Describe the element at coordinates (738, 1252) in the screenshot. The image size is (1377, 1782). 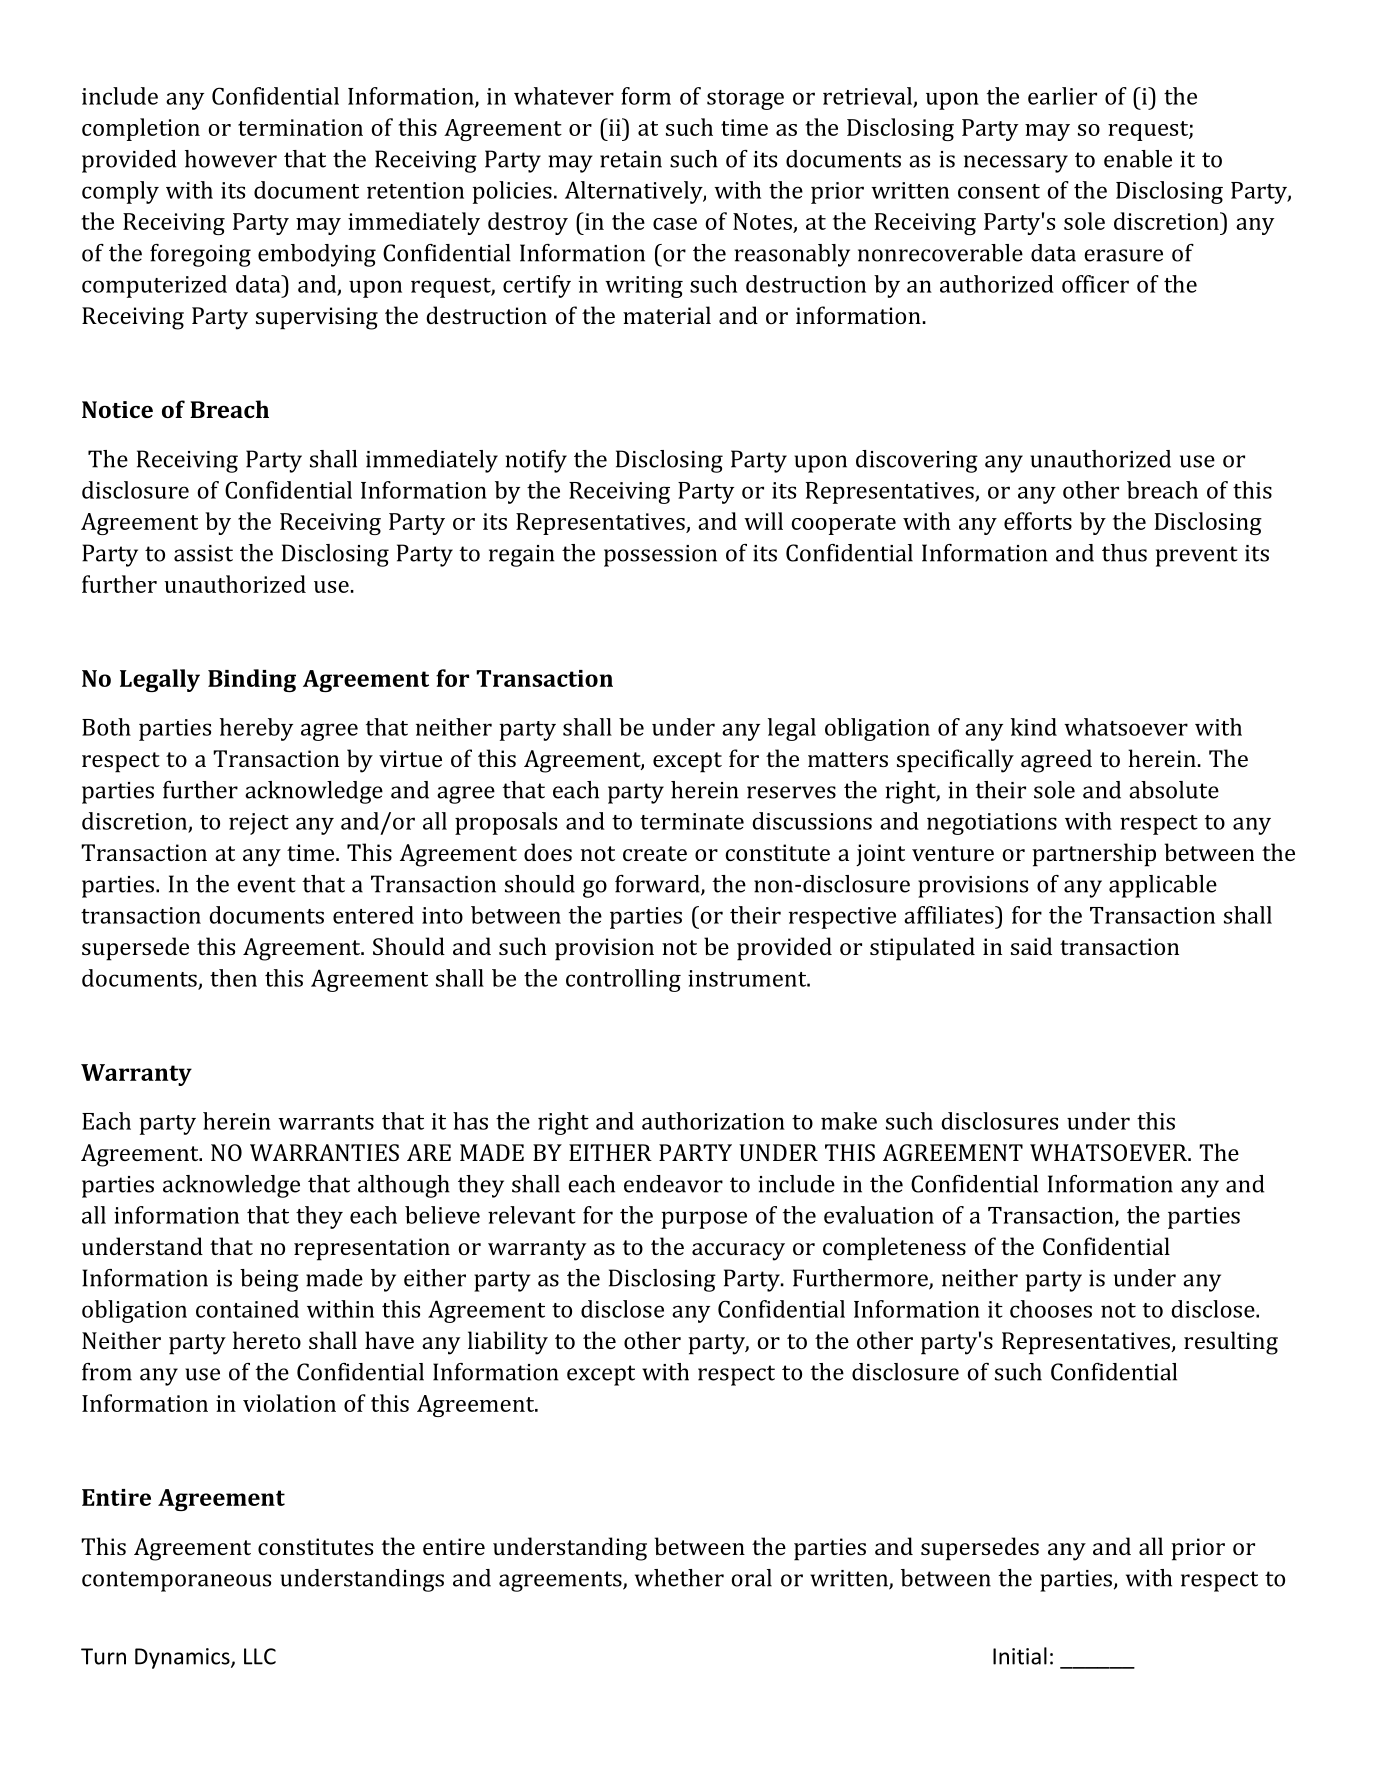
I see `accuracy` at that location.
